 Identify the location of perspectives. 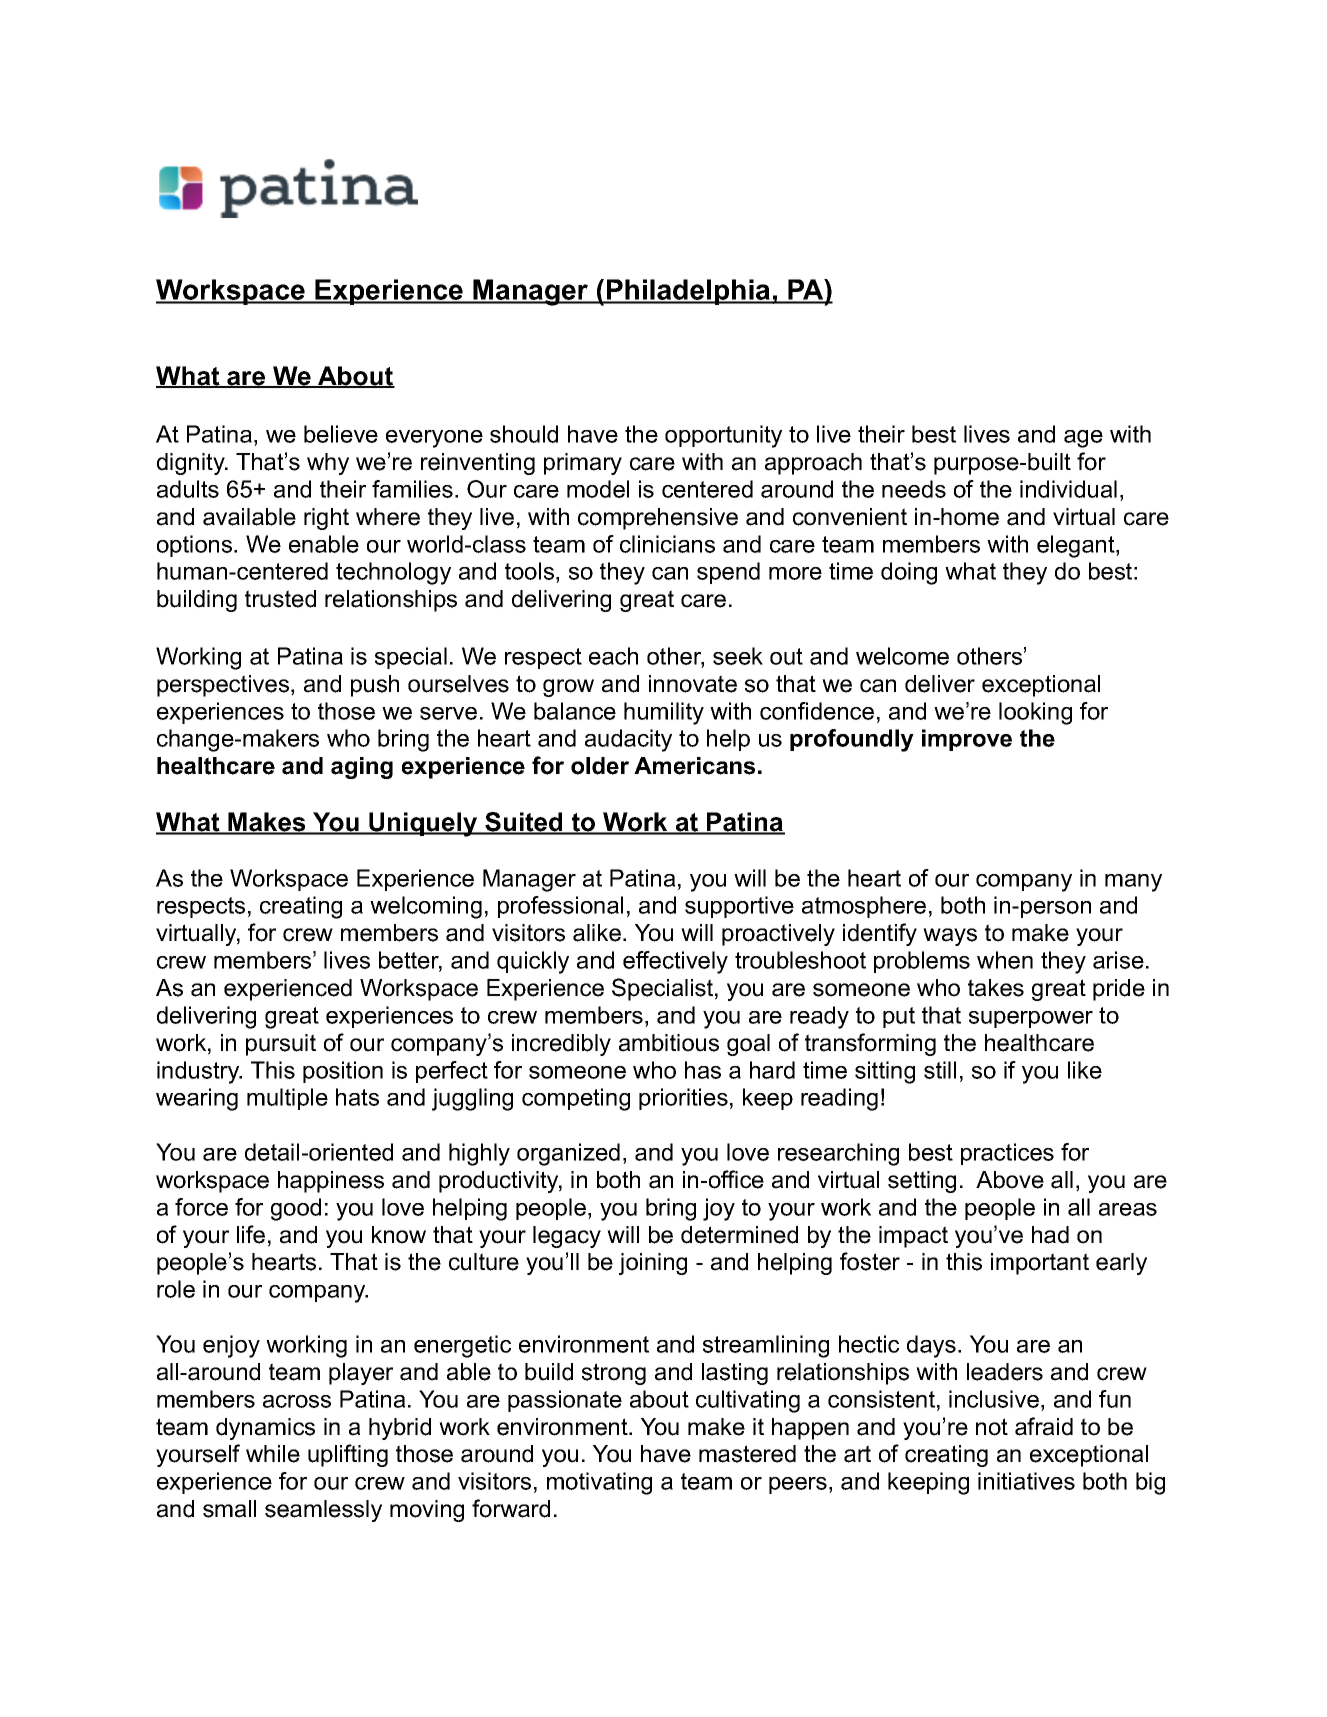
(223, 686).
